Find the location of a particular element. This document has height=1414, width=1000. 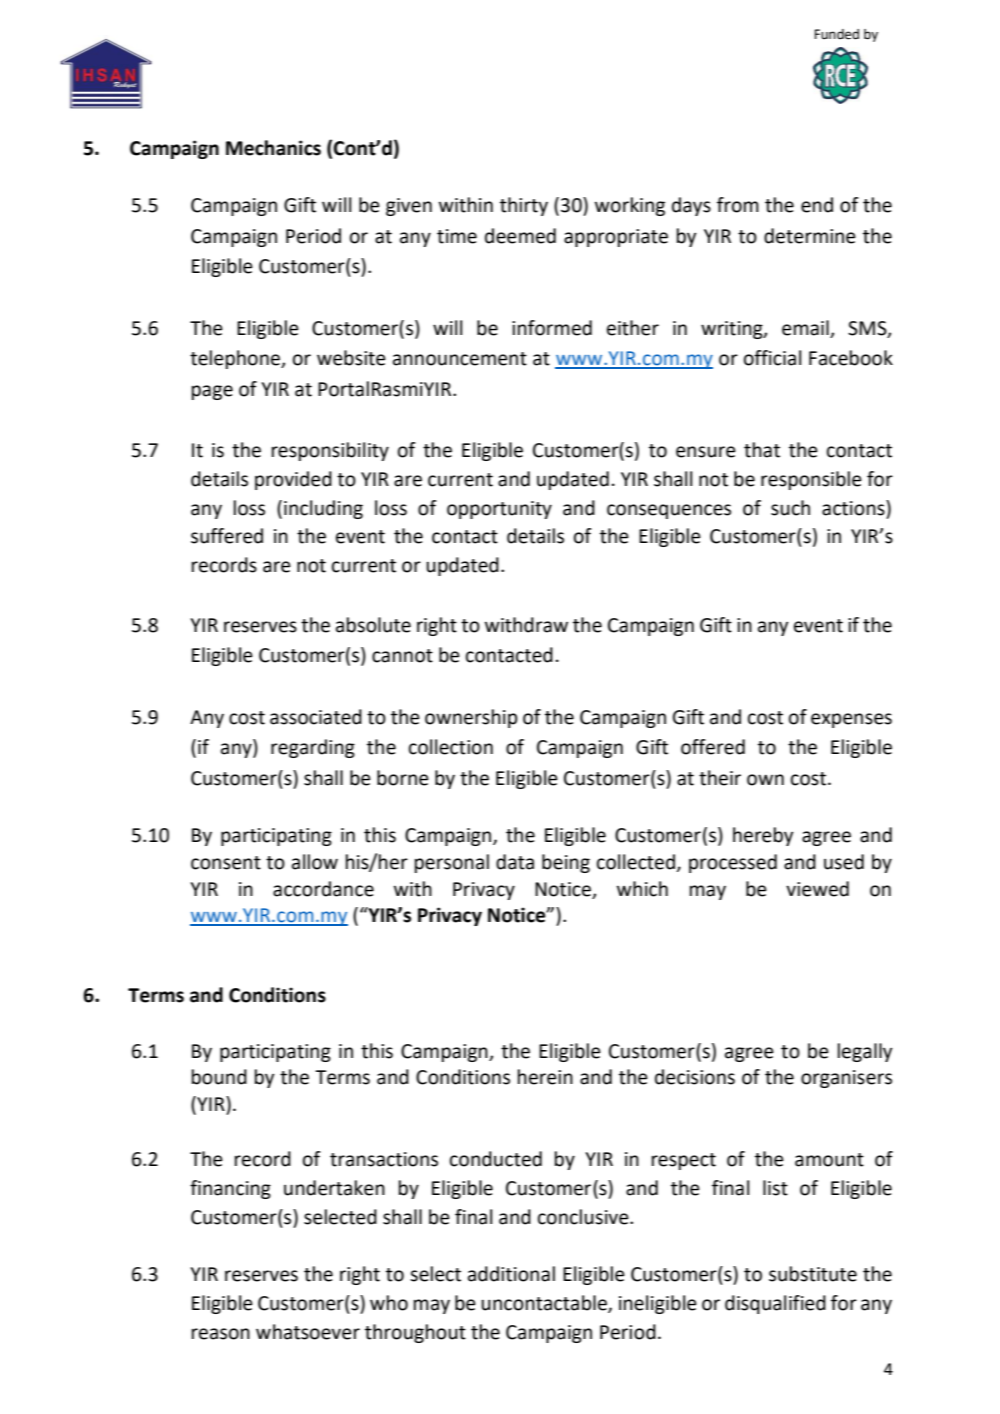

data is located at coordinates (515, 862).
